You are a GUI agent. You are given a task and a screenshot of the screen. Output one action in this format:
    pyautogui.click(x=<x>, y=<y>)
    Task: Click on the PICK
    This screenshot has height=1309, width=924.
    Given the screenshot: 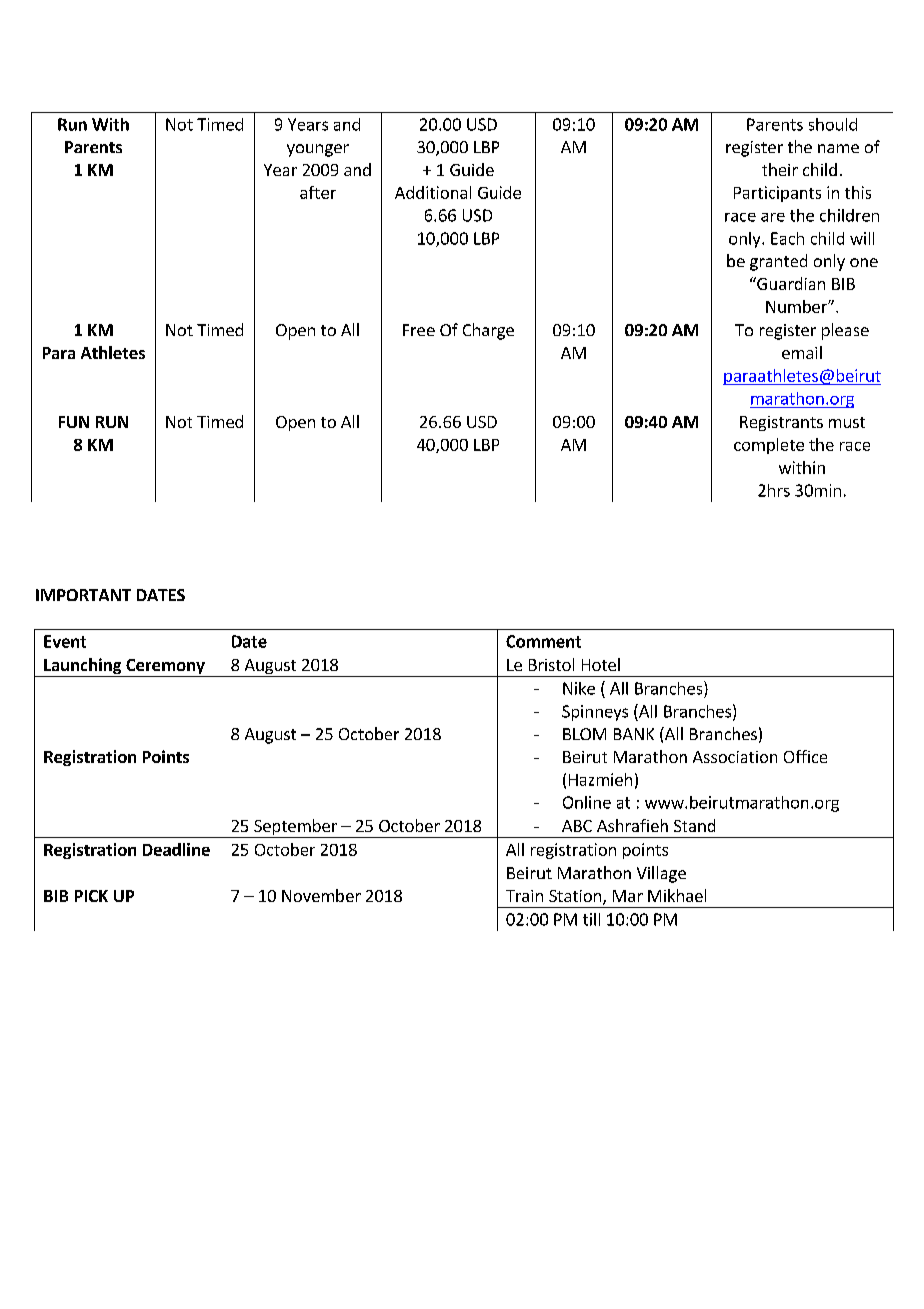 What is the action you would take?
    pyautogui.click(x=91, y=896)
